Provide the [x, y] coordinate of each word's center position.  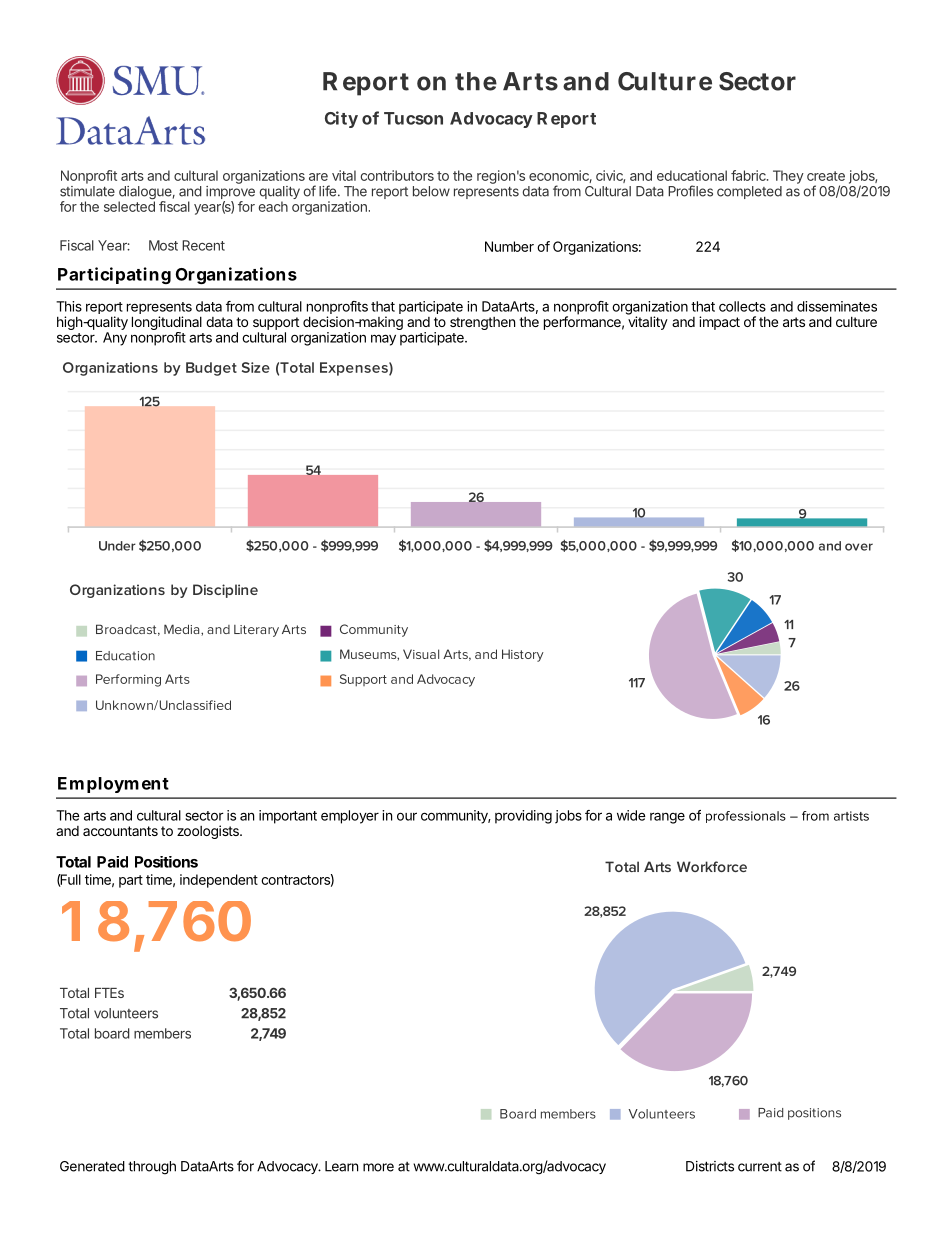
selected [129, 205]
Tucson [413, 118]
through [152, 1168]
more [378, 1167]
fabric [750, 175]
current [760, 1167]
